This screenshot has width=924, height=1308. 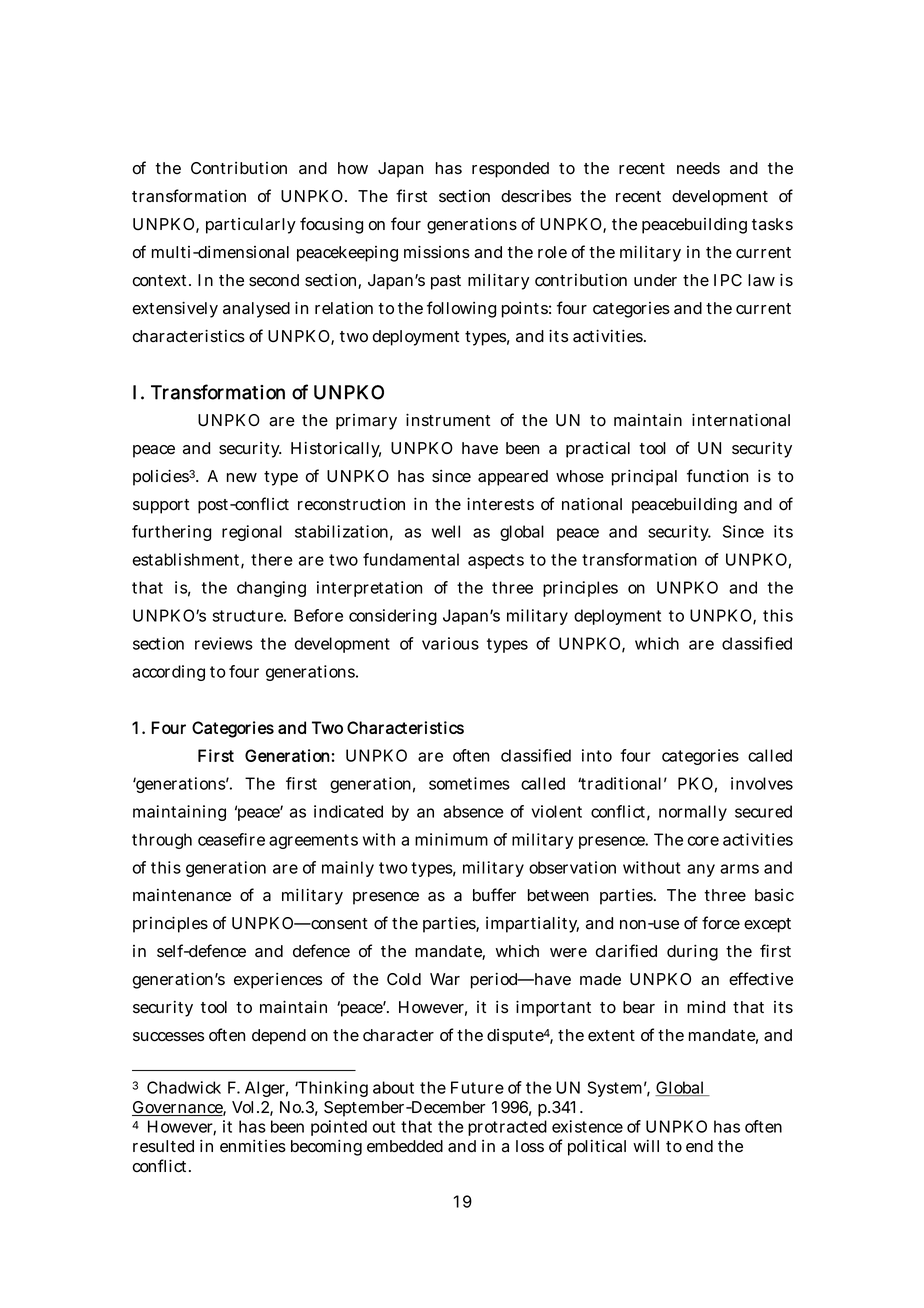 What do you see at coordinates (450, 643) in the screenshot?
I see `various` at bounding box center [450, 643].
